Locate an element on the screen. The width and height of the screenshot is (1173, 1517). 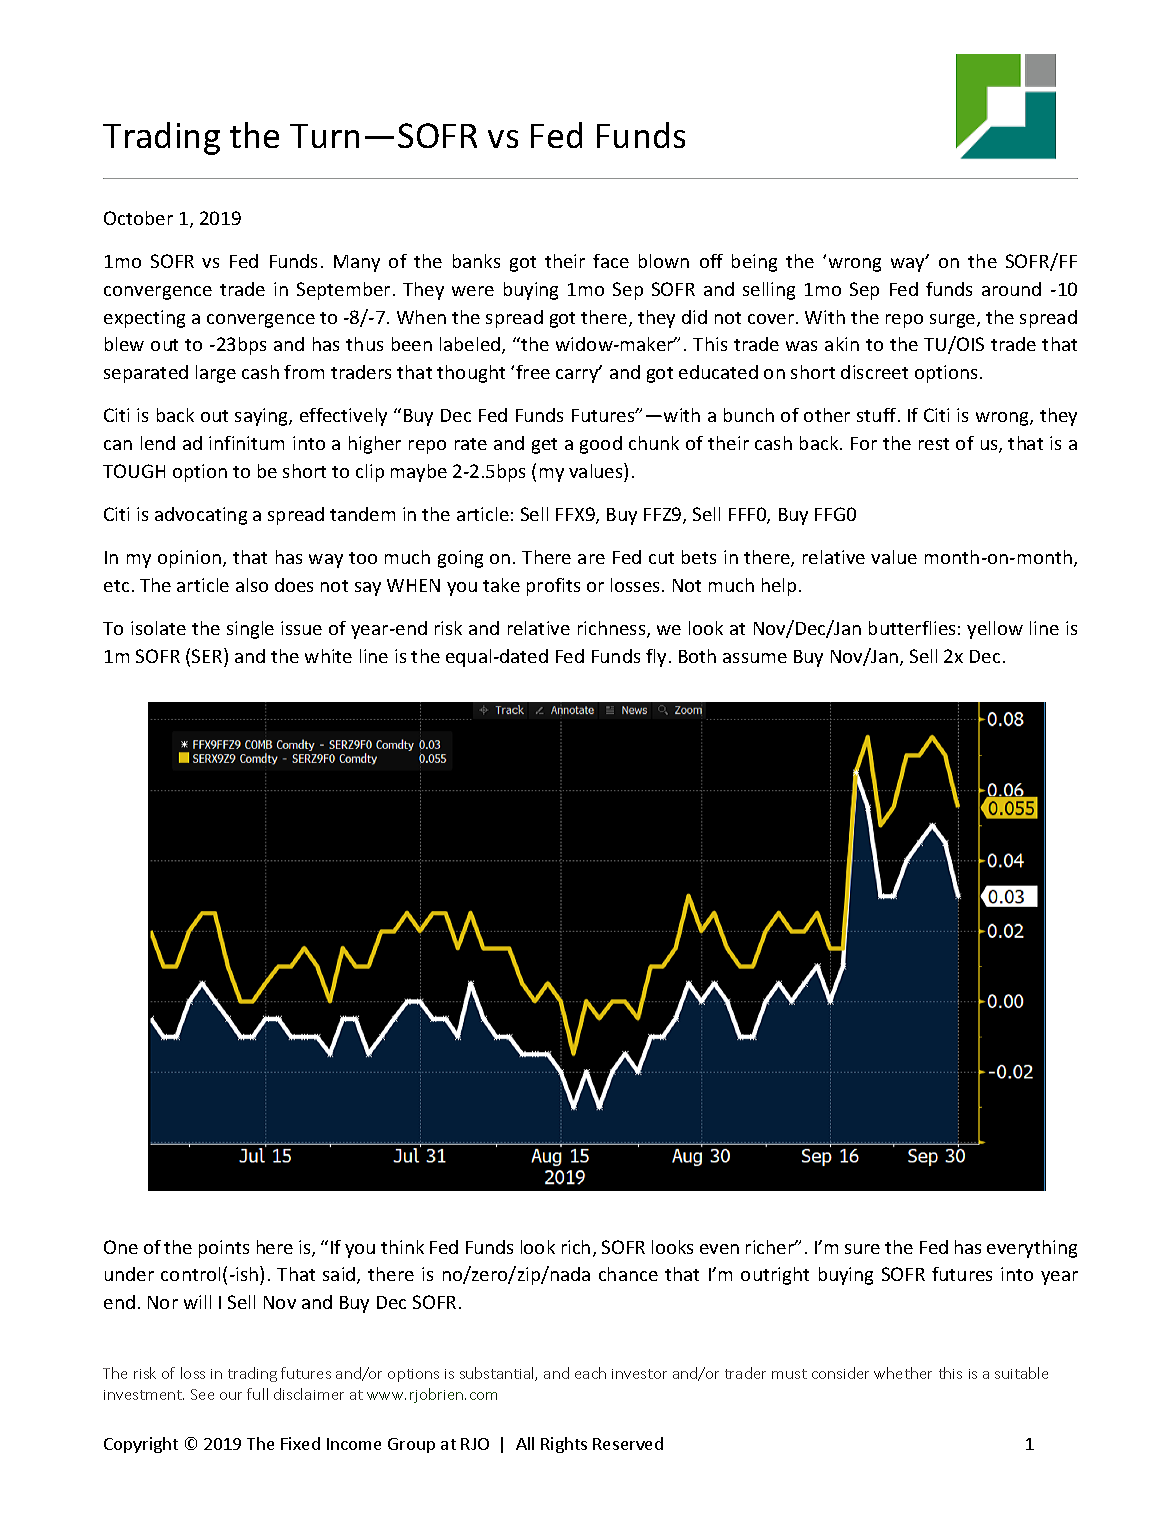
face is located at coordinates (611, 261).
